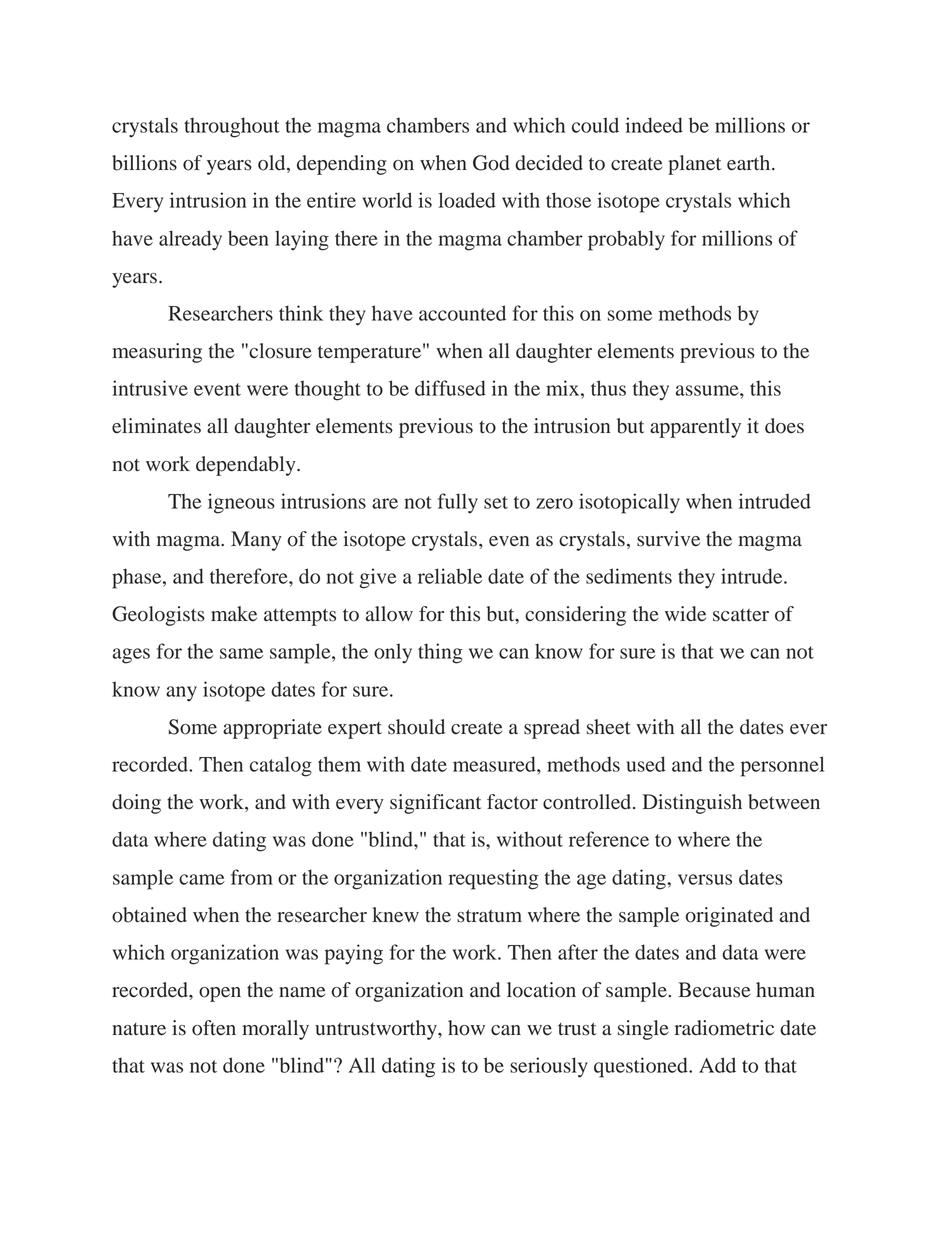  I want to click on earth, so click(750, 163).
